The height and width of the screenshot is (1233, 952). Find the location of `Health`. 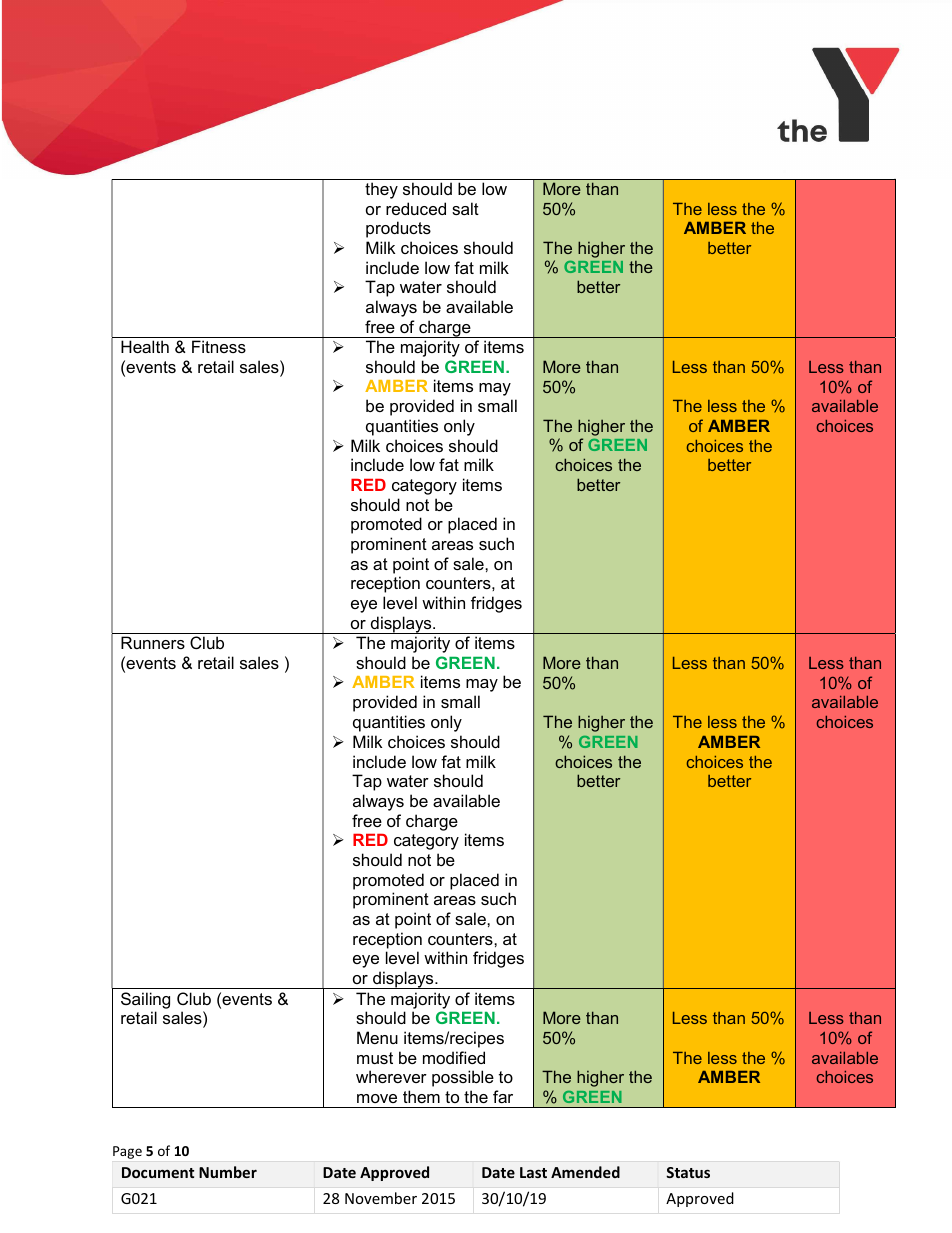

Health is located at coordinates (145, 346).
